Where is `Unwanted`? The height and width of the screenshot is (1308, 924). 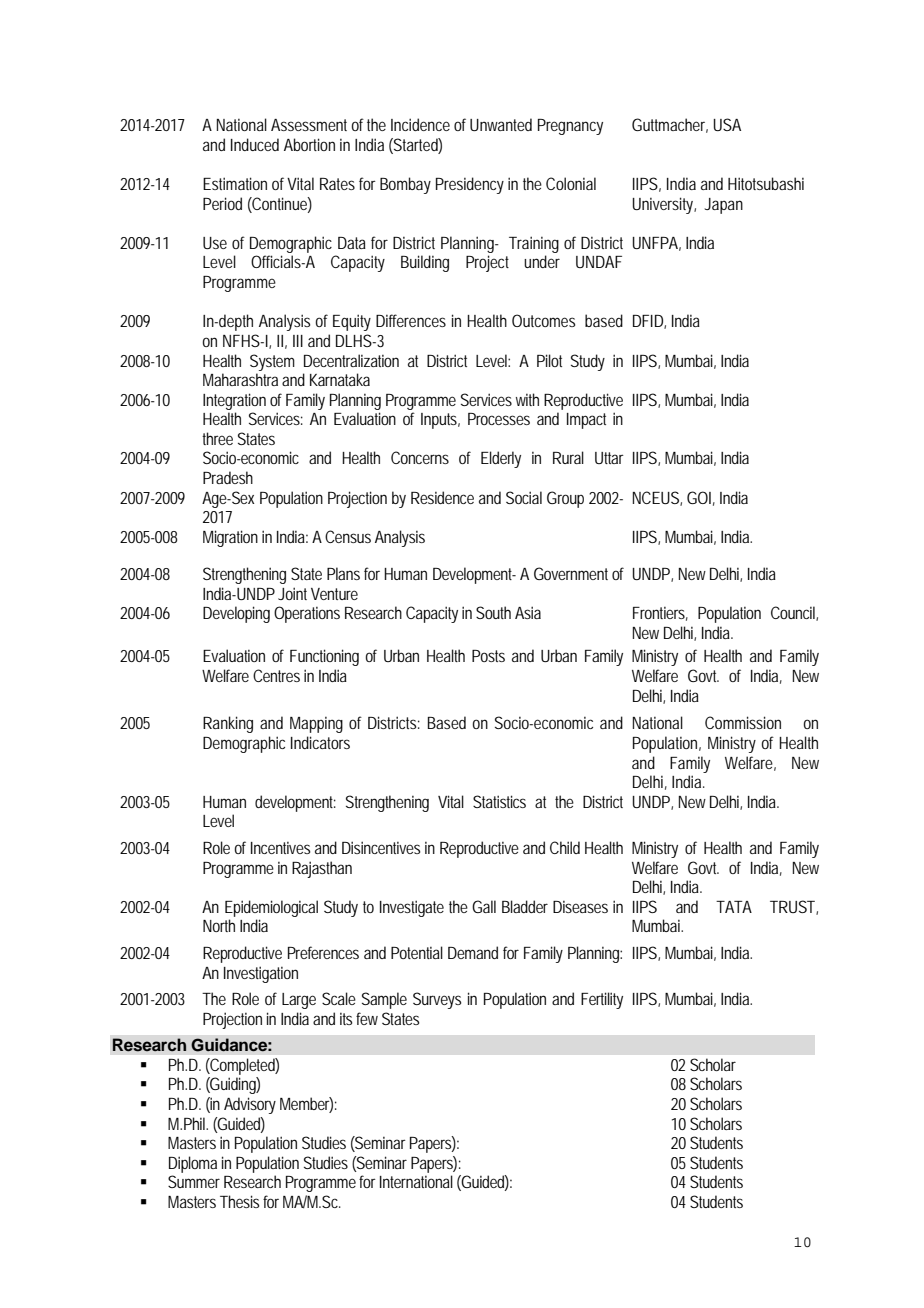
Unwanted is located at coordinates (501, 124).
